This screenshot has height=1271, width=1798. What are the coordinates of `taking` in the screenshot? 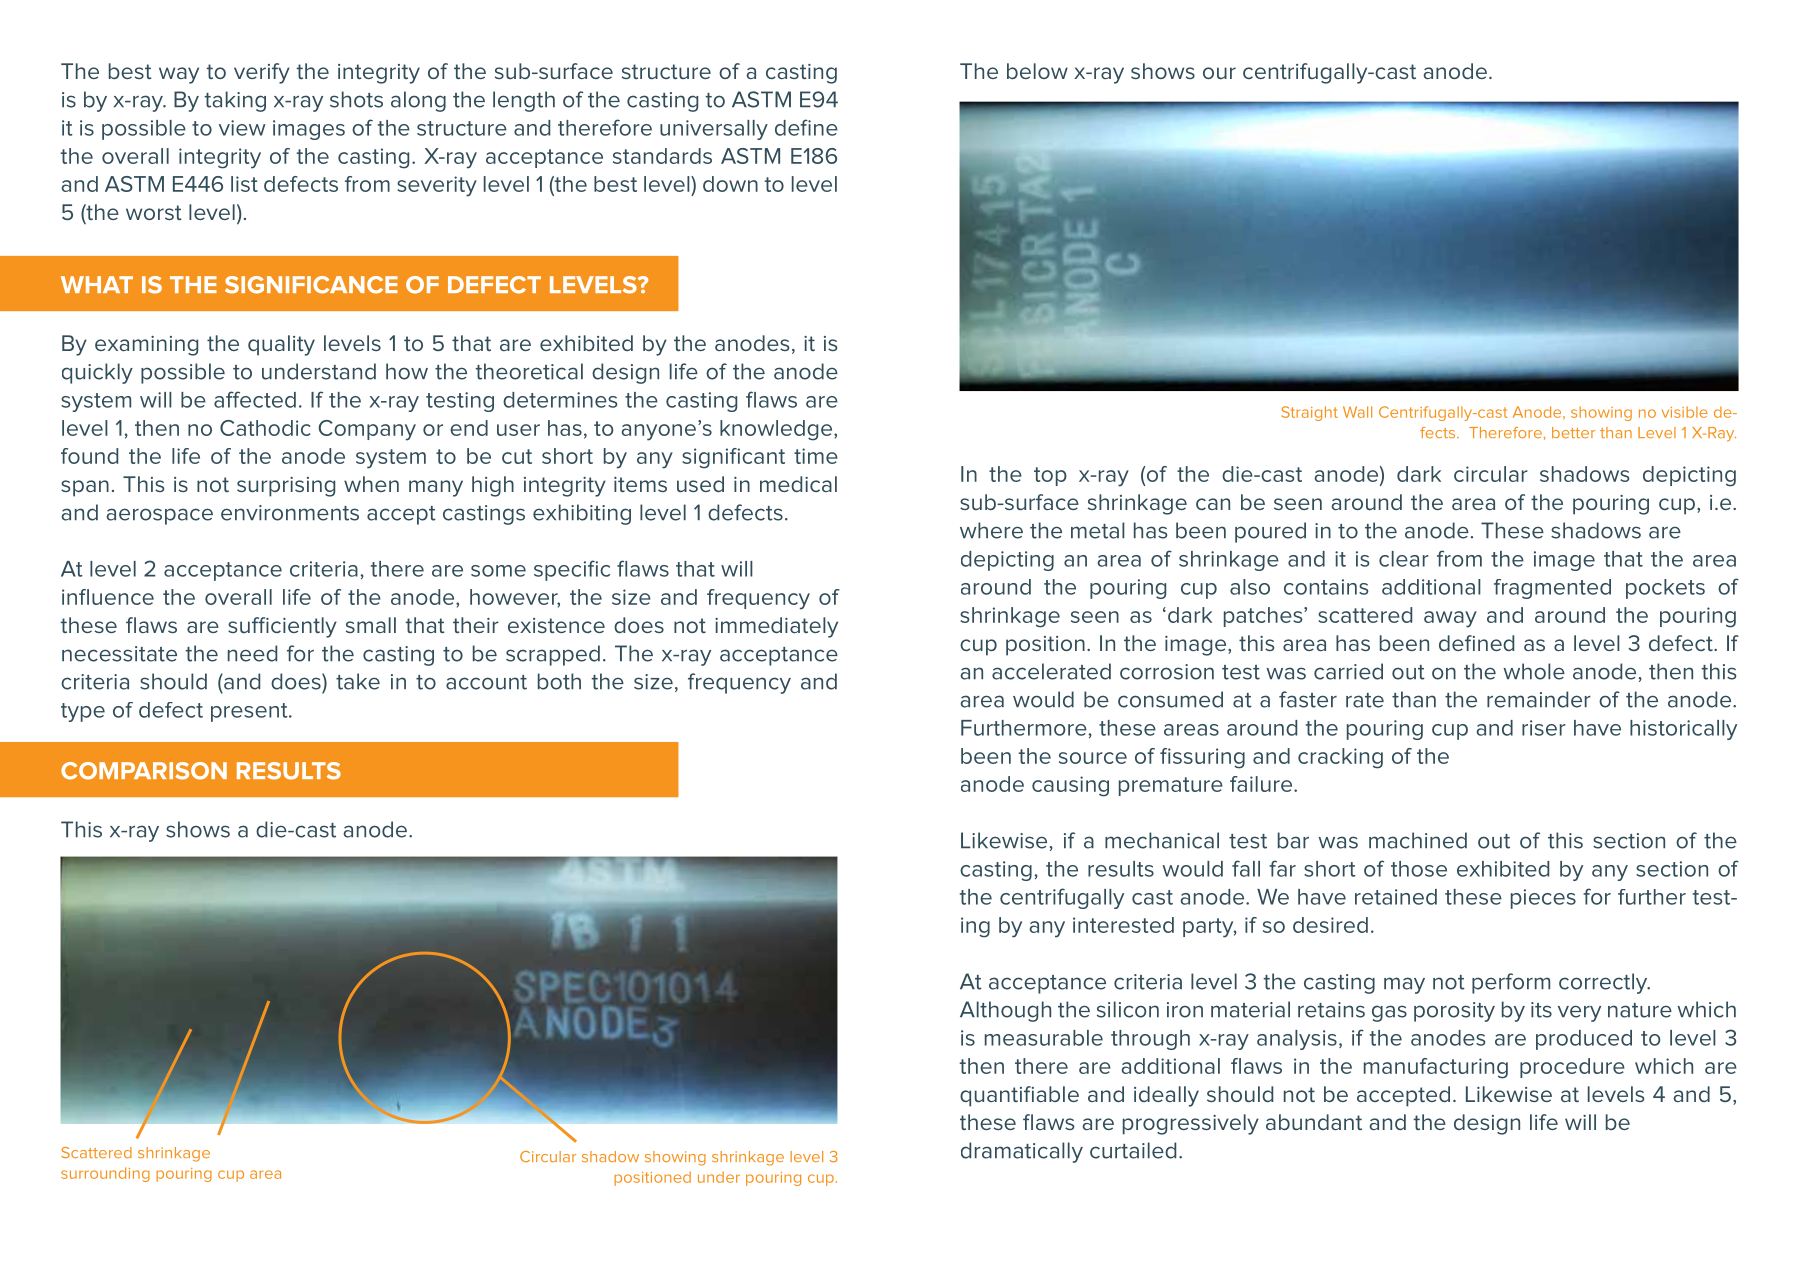 It's located at (235, 101).
